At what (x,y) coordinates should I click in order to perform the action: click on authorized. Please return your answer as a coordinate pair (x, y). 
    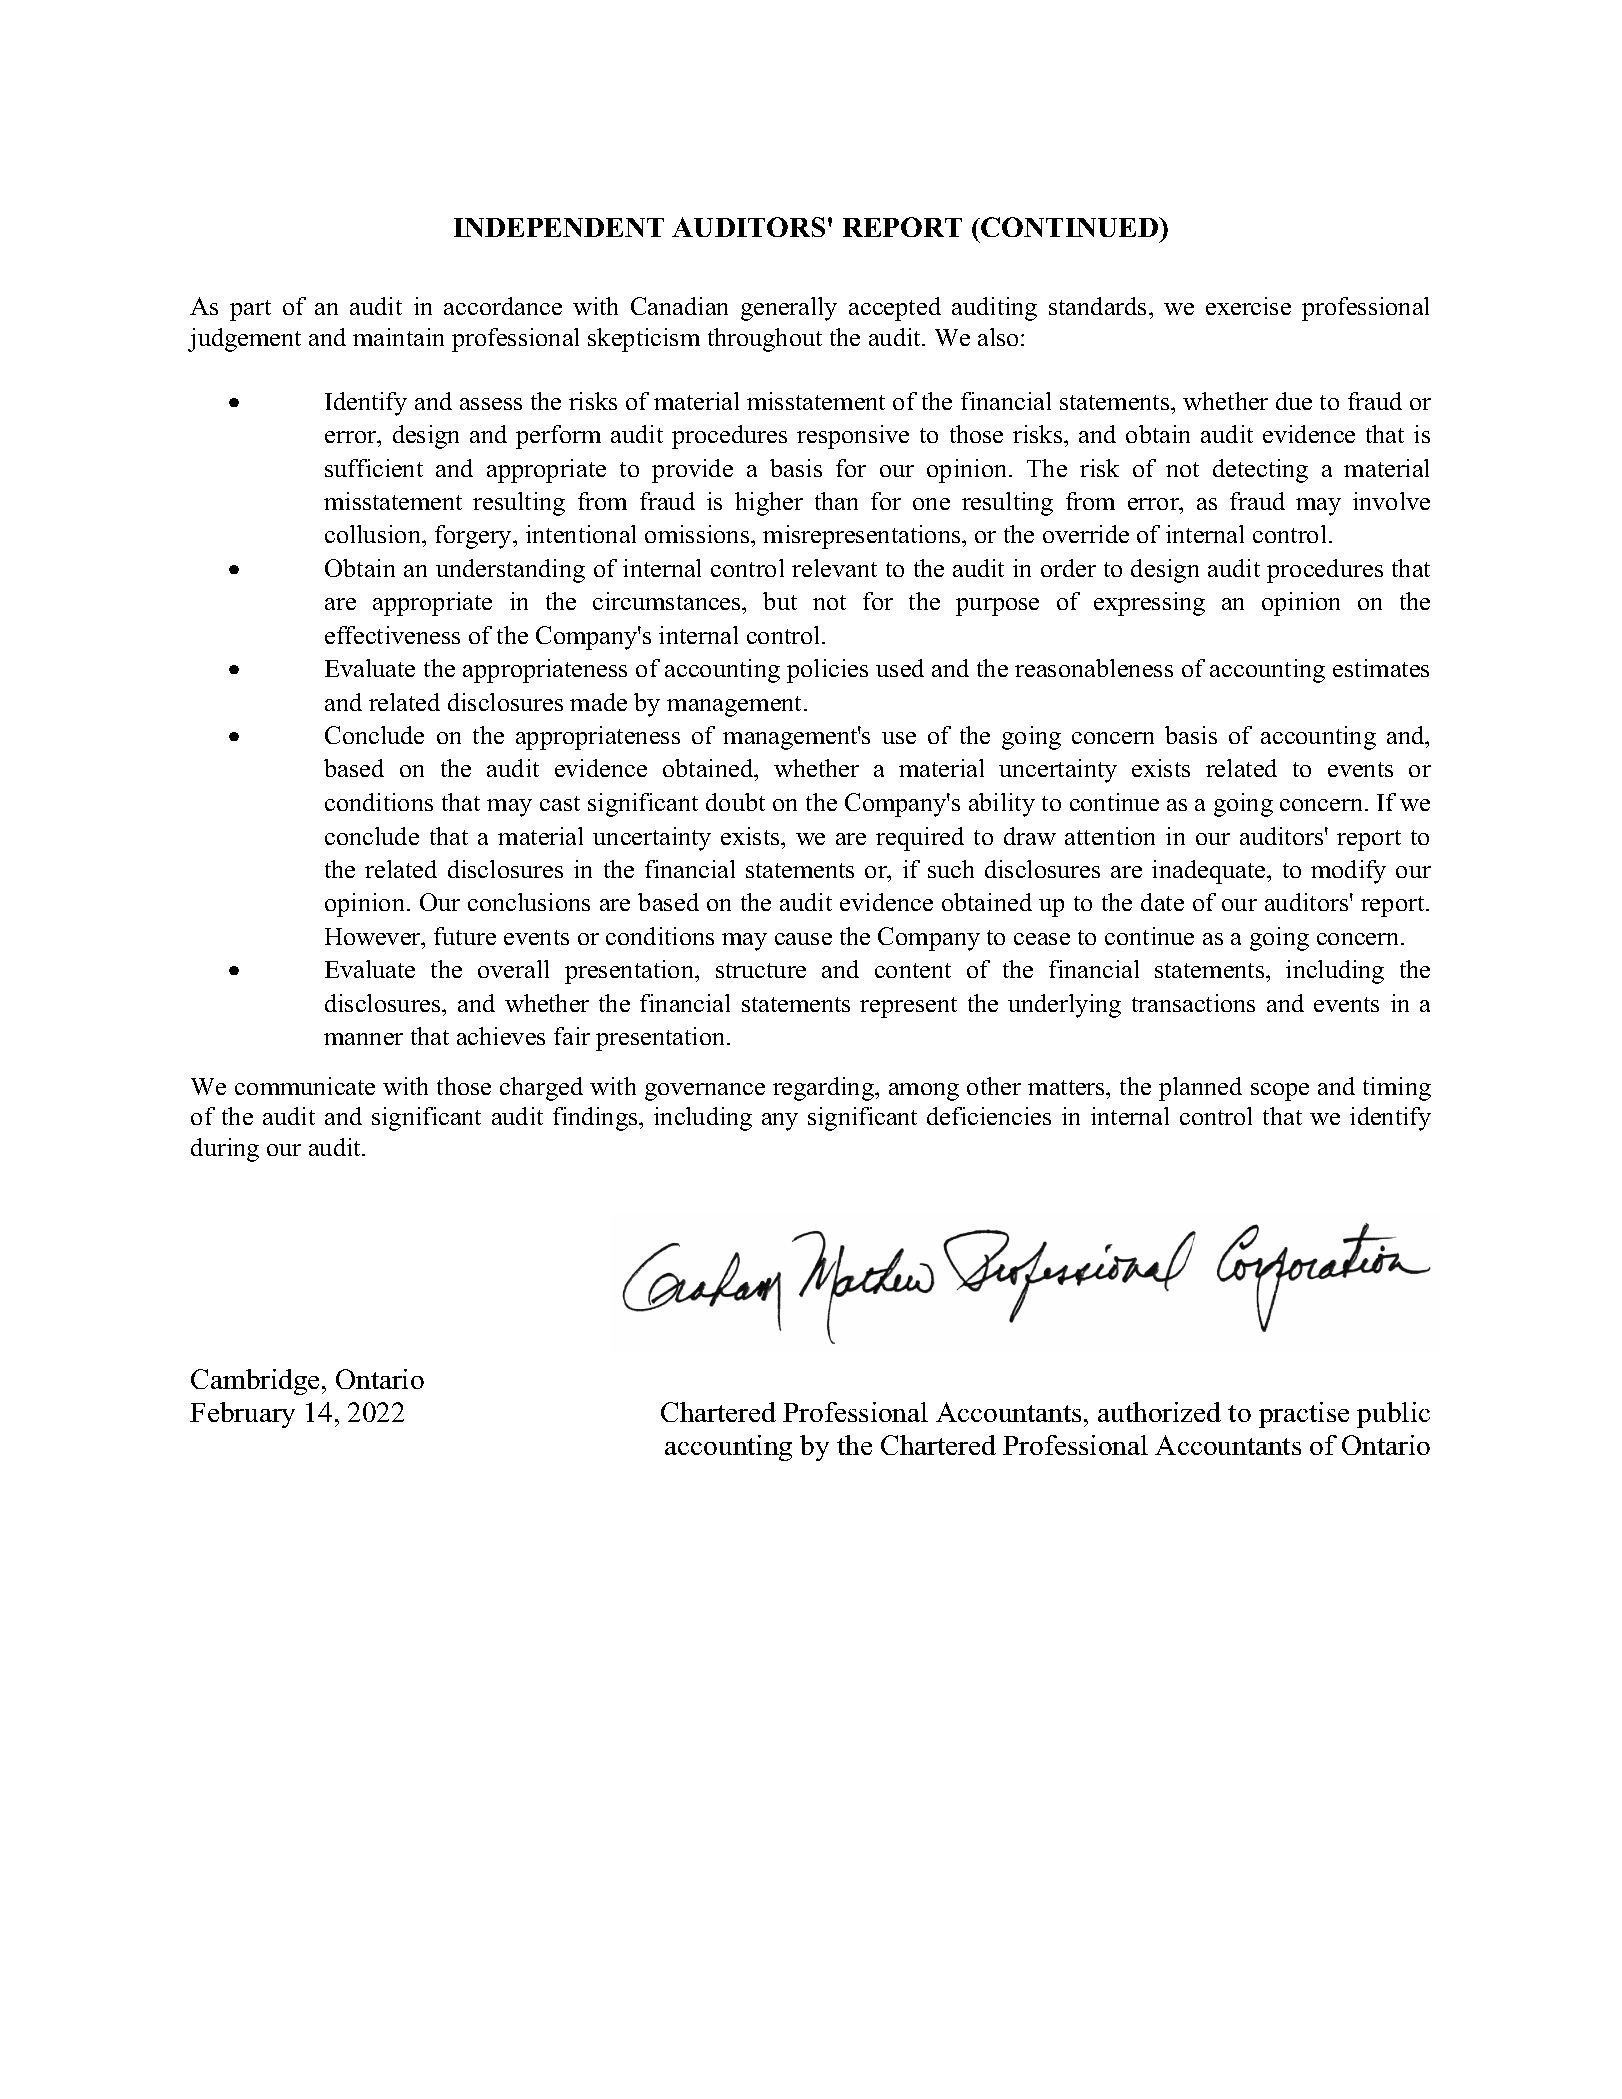
    Looking at the image, I should click on (1159, 1412).
